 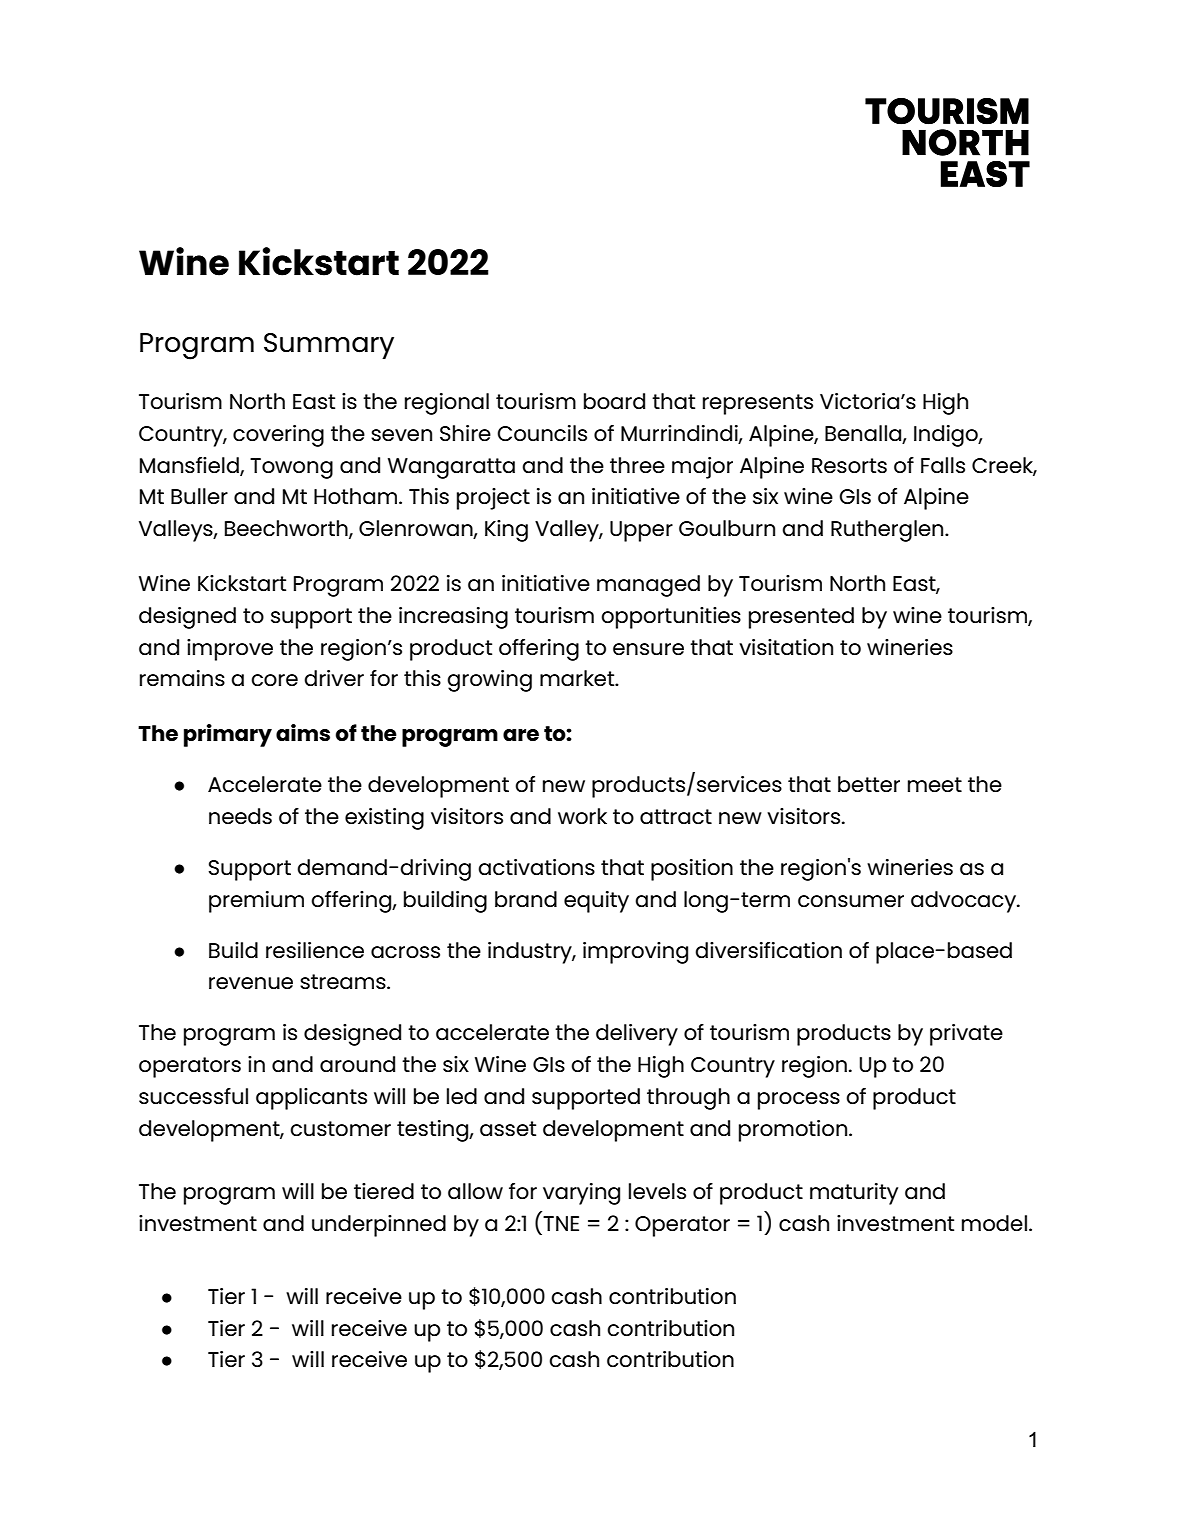 What do you see at coordinates (329, 346) in the screenshot?
I see `Summary` at bounding box center [329, 346].
